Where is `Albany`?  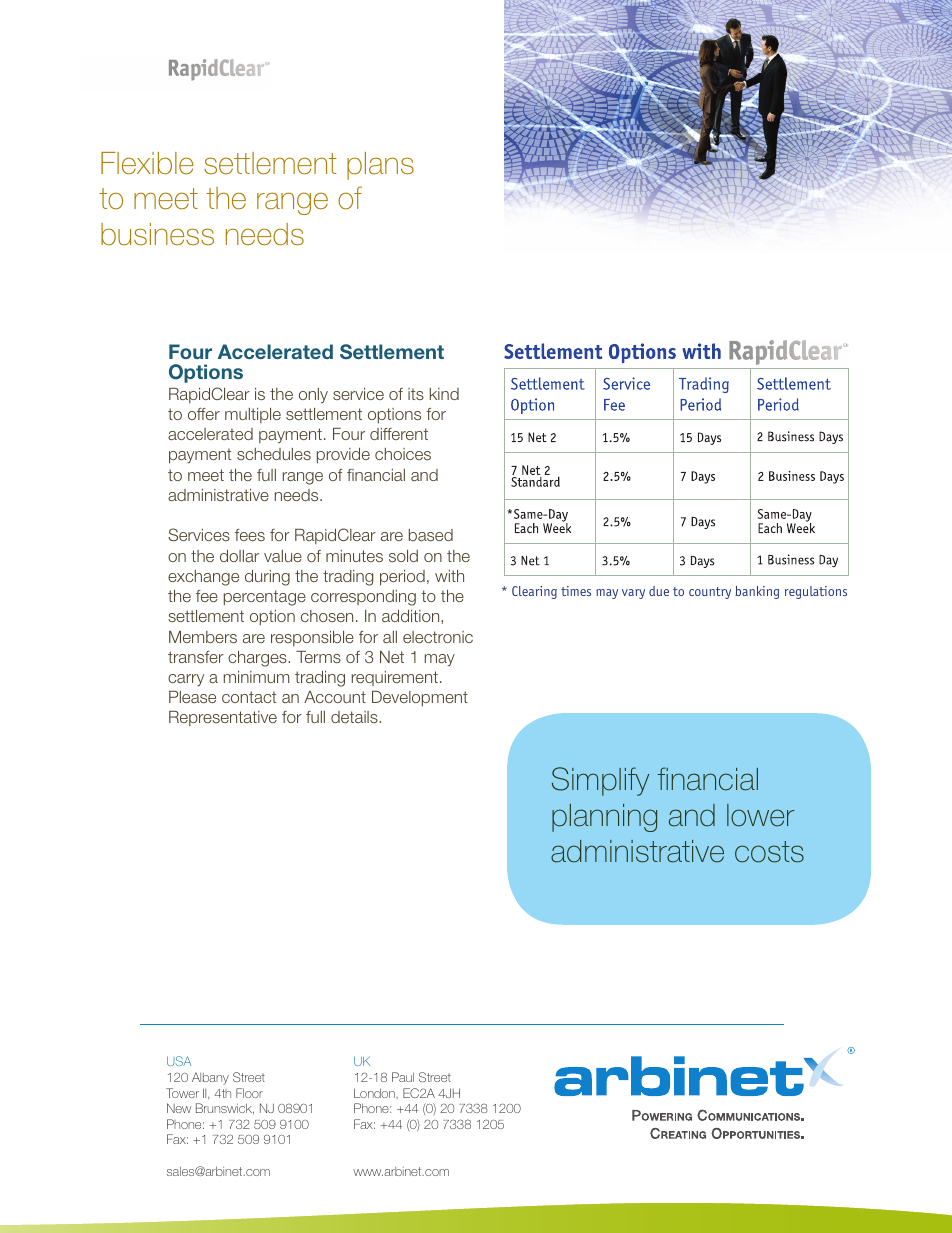 Albany is located at coordinates (210, 1079).
